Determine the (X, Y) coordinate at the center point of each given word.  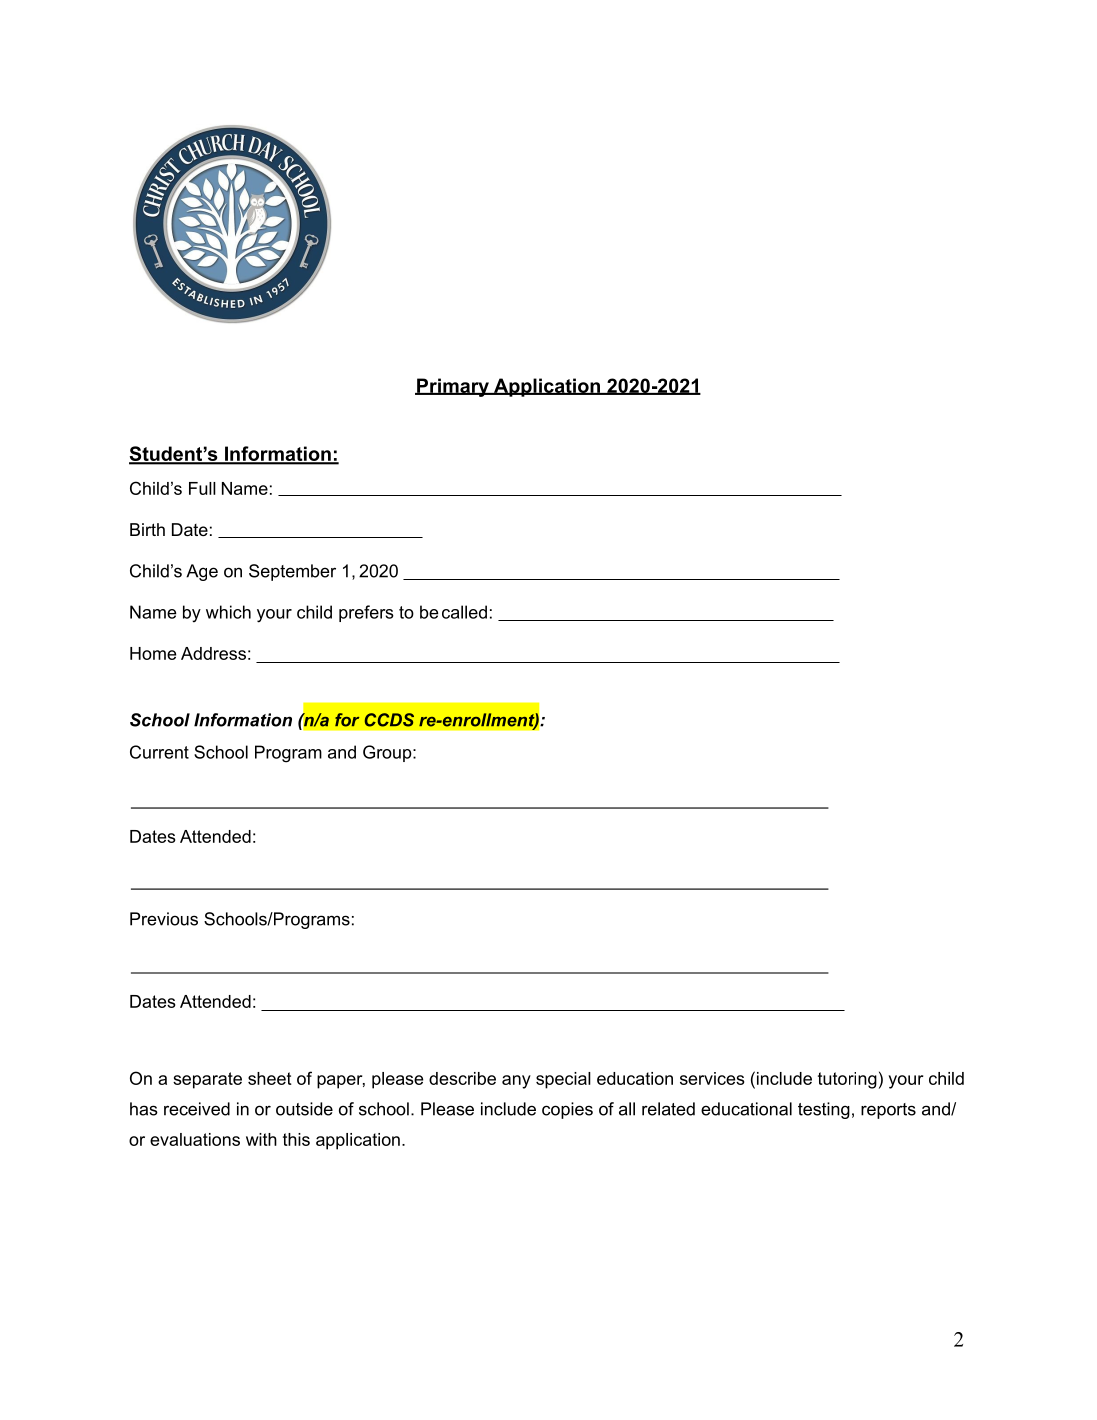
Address (213, 653)
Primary (453, 387)
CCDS (389, 720)
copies (567, 1110)
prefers (366, 613)
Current (159, 752)
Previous (164, 919)
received (197, 1109)
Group (388, 753)
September (292, 572)
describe (462, 1078)
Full (202, 488)
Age (202, 572)
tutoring (847, 1080)
